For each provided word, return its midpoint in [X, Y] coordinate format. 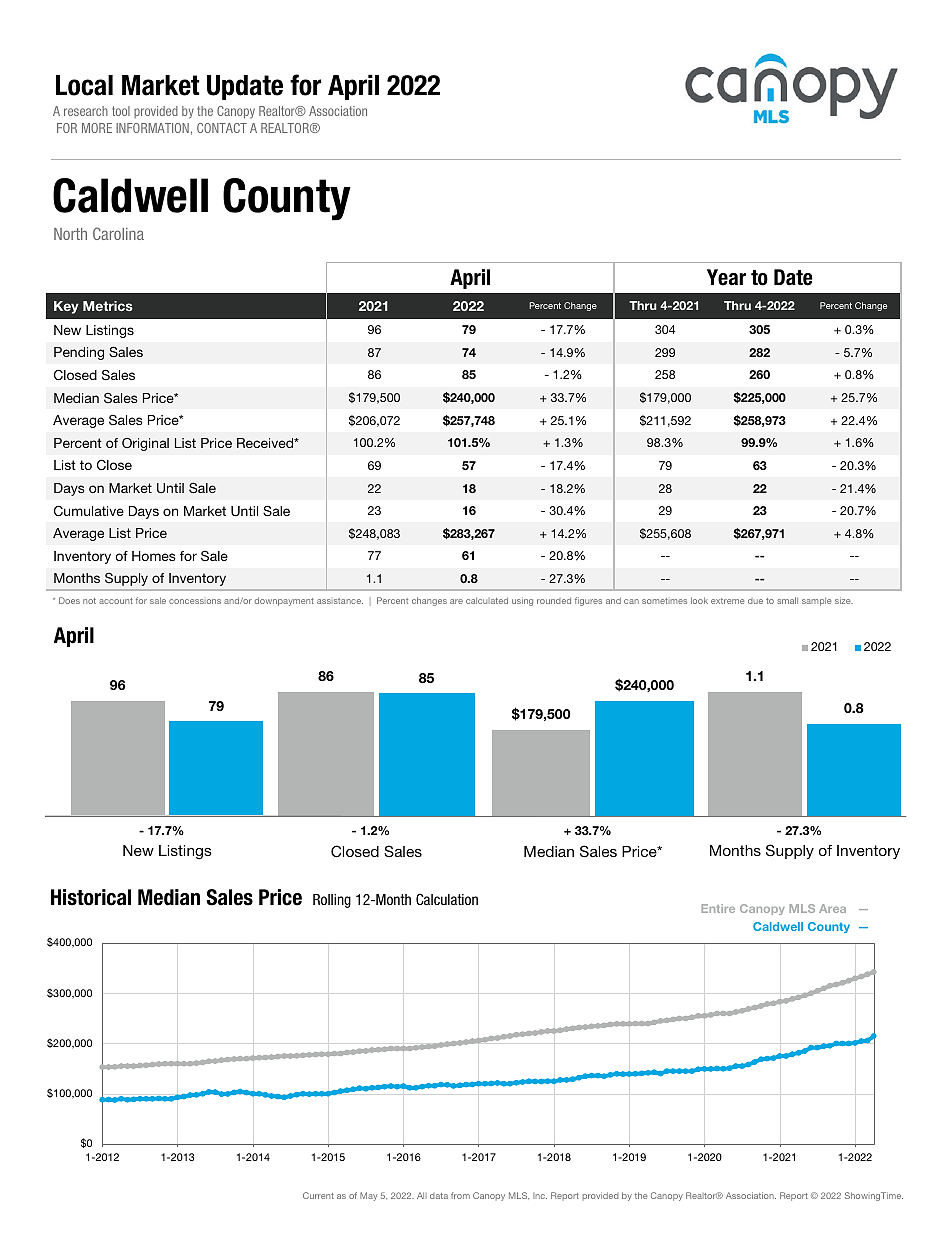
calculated [487, 600]
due [755, 601]
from [460, 1195]
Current [318, 1195]
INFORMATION [152, 128]
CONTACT [222, 128]
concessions [195, 601]
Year [726, 277]
